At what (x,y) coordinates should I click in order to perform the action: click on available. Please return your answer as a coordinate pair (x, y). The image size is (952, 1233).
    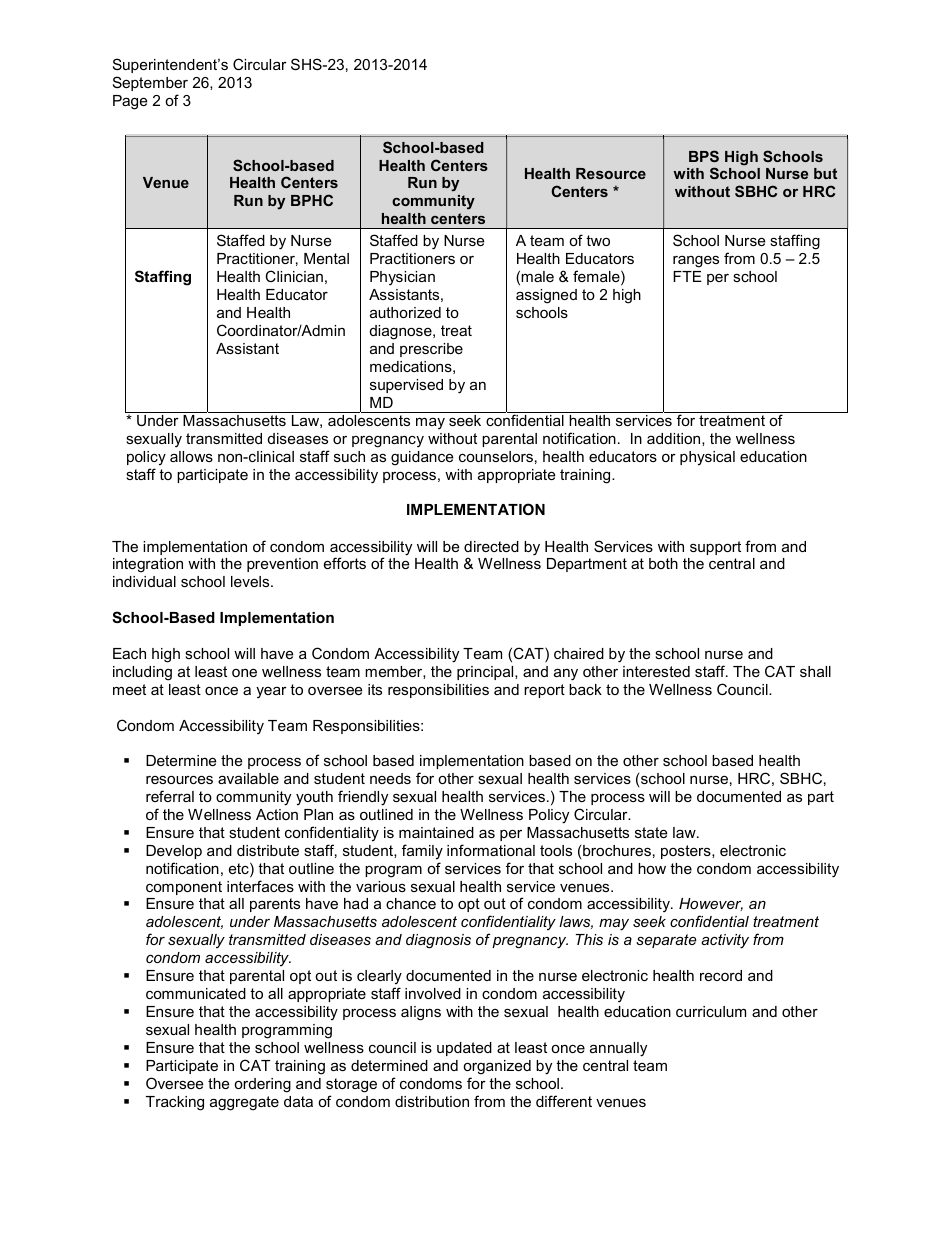
    Looking at the image, I should click on (248, 778).
